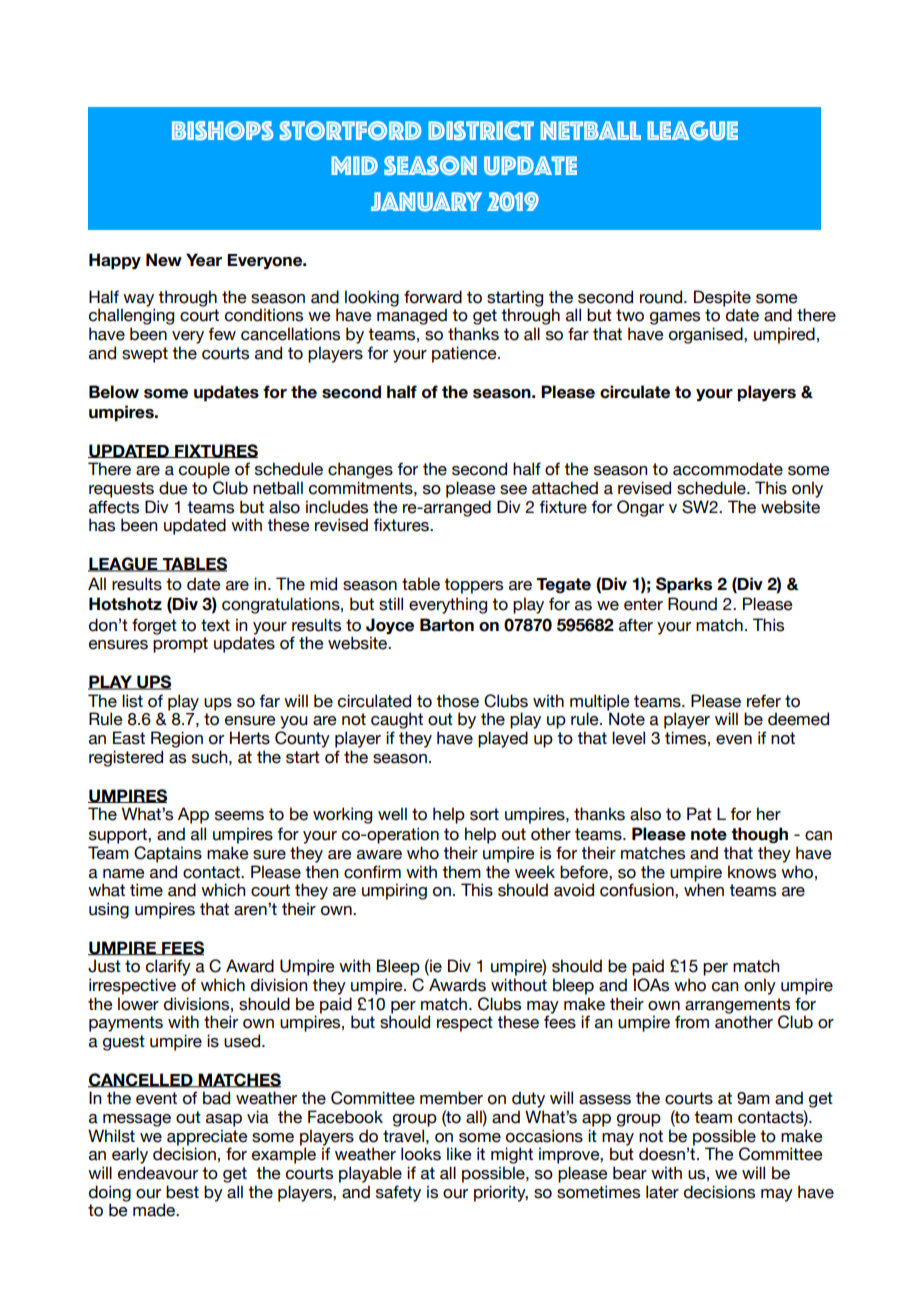 This document has width=924, height=1308. I want to click on Sparks, so click(684, 585).
